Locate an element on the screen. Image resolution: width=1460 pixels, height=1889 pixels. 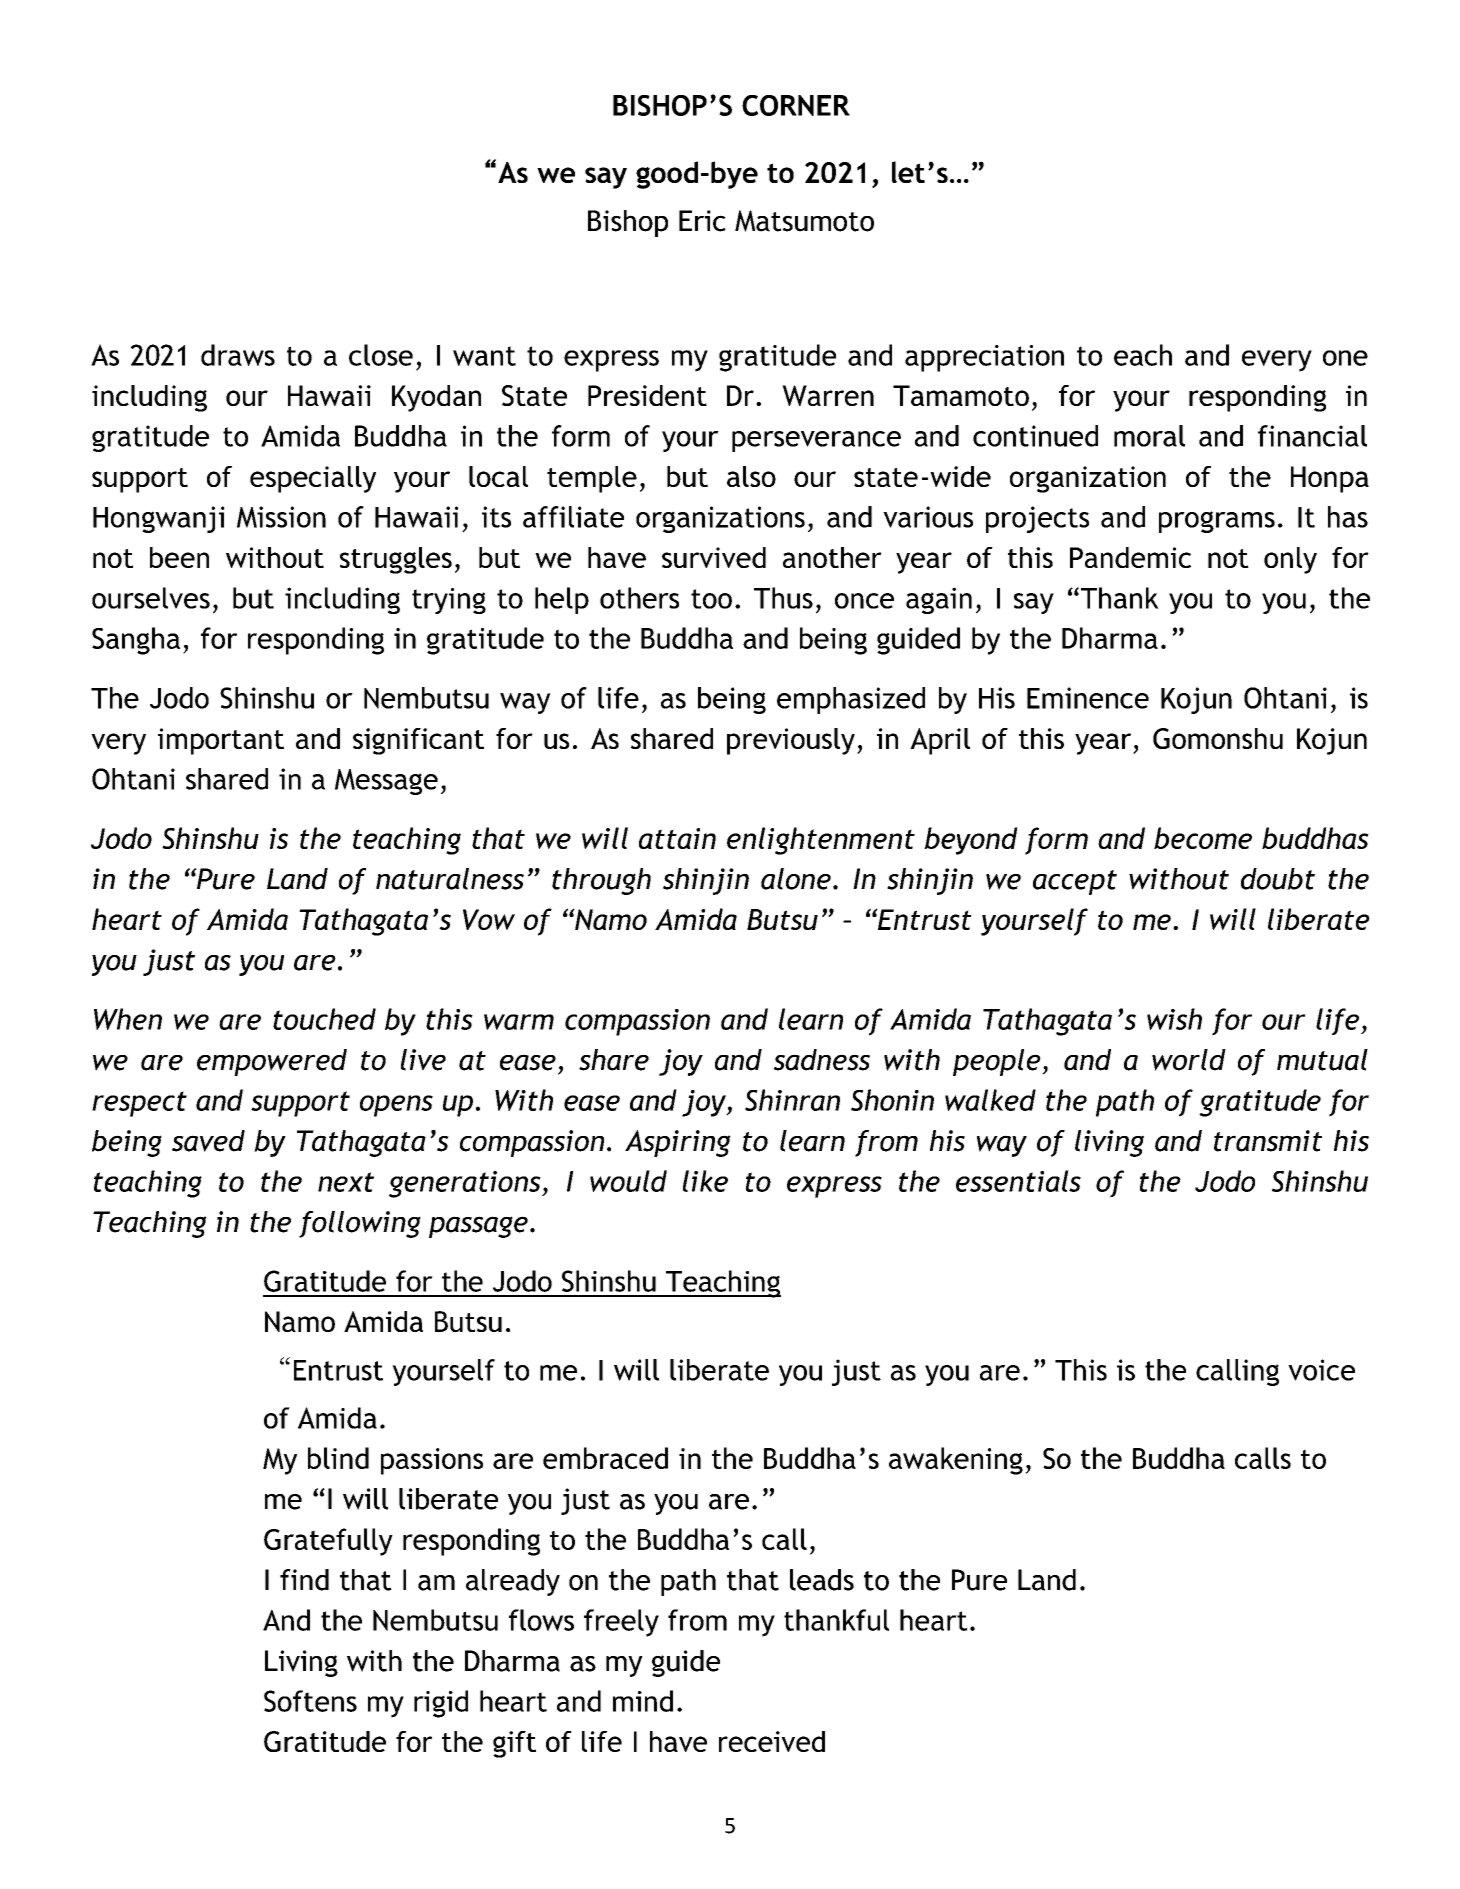
appreciation is located at coordinates (984, 358).
